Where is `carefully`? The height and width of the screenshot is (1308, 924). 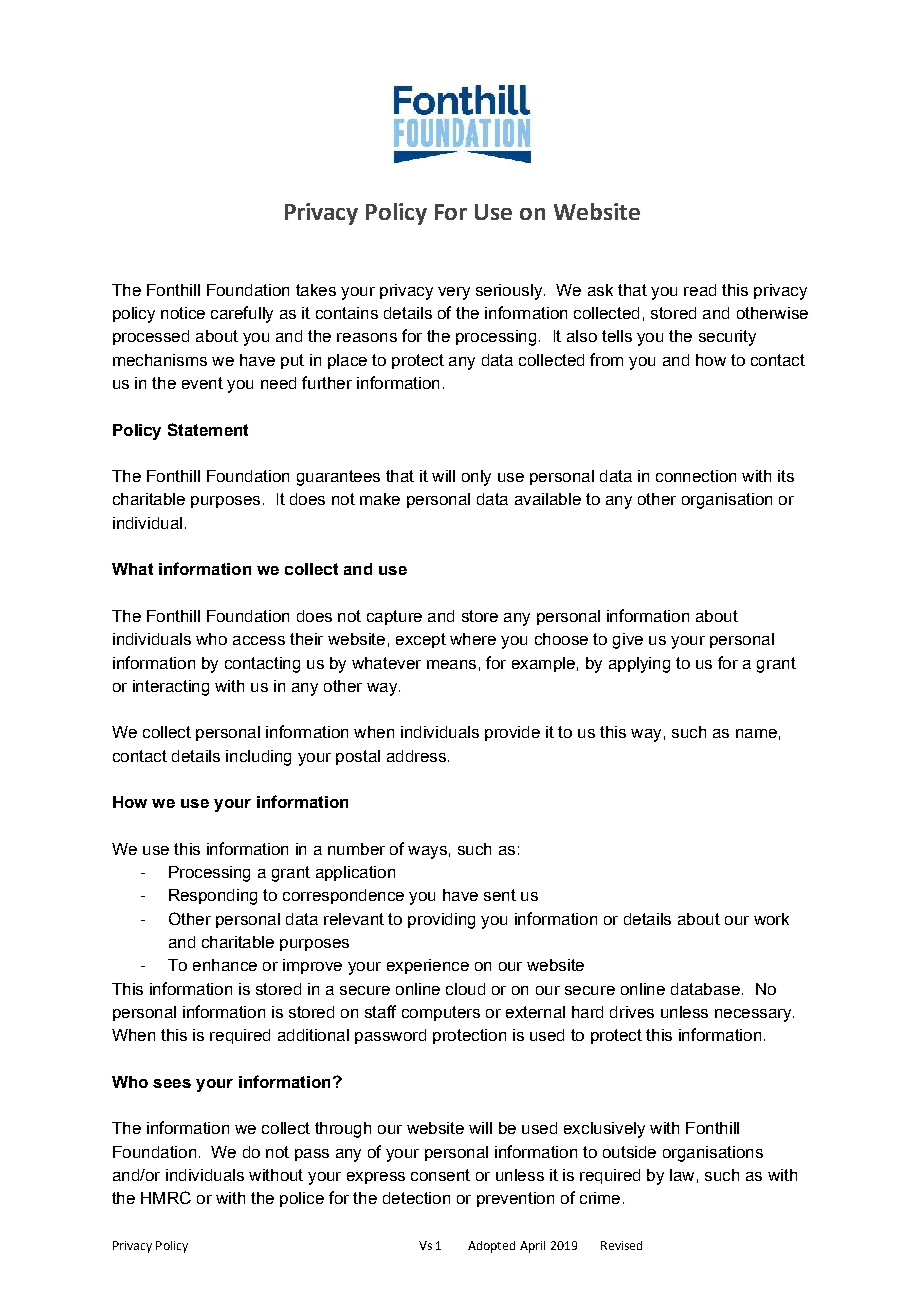 carefully is located at coordinates (242, 314).
